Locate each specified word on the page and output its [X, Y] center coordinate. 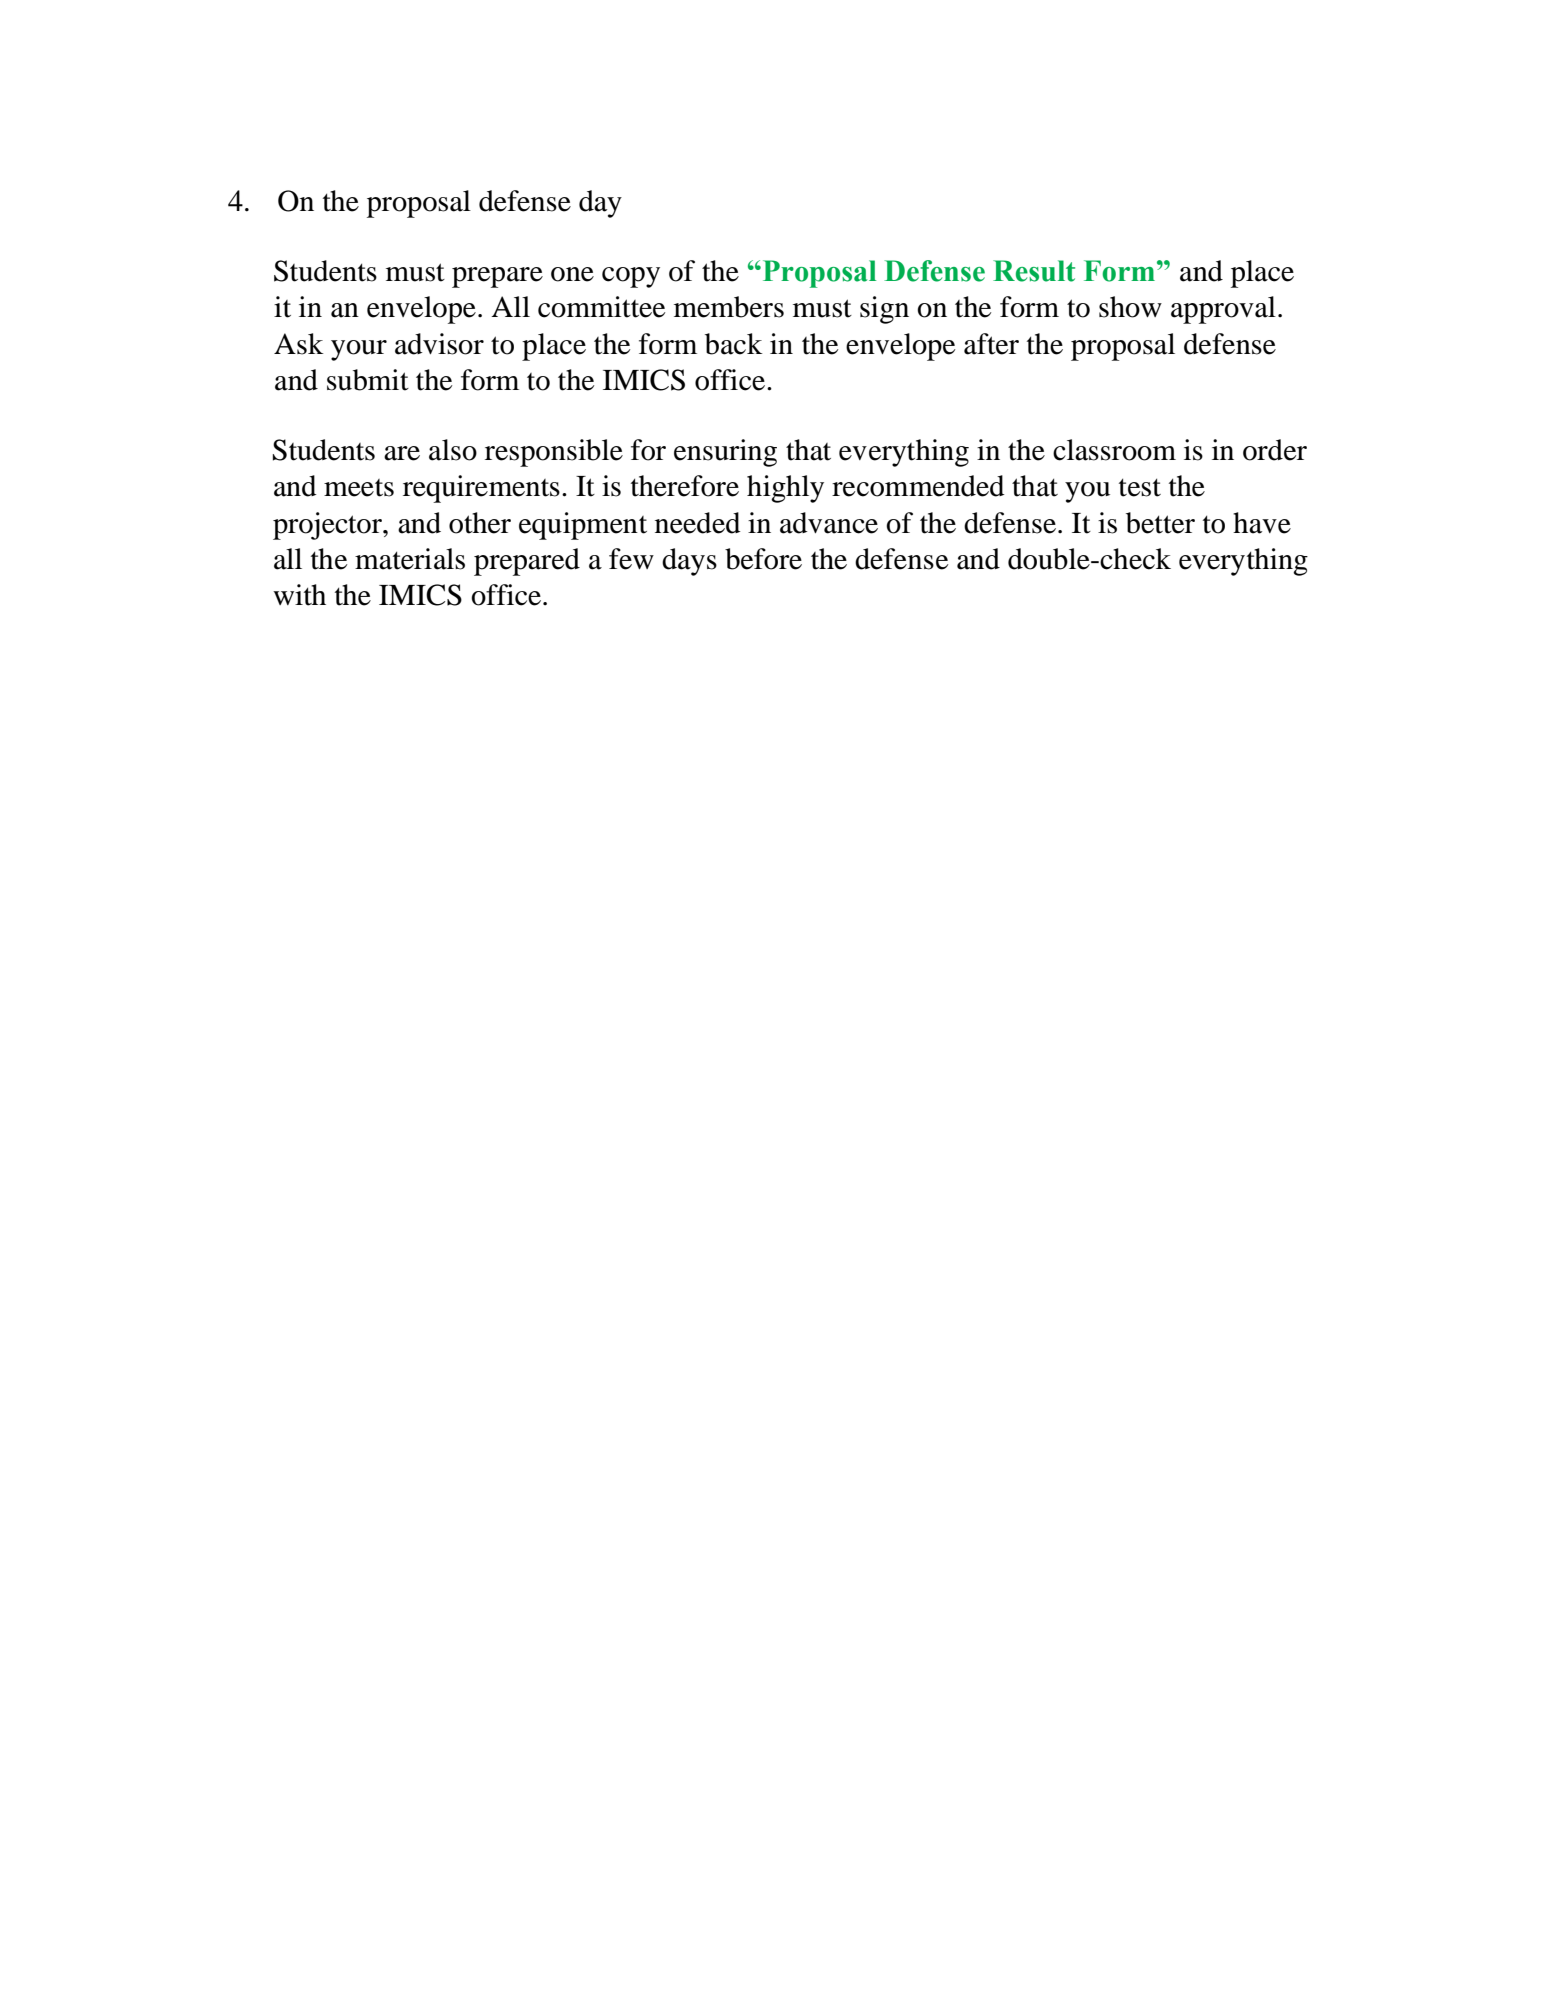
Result [1034, 271]
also [453, 450]
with [299, 595]
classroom [1114, 450]
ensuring [725, 453]
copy [631, 277]
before [763, 559]
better [1160, 523]
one [572, 274]
